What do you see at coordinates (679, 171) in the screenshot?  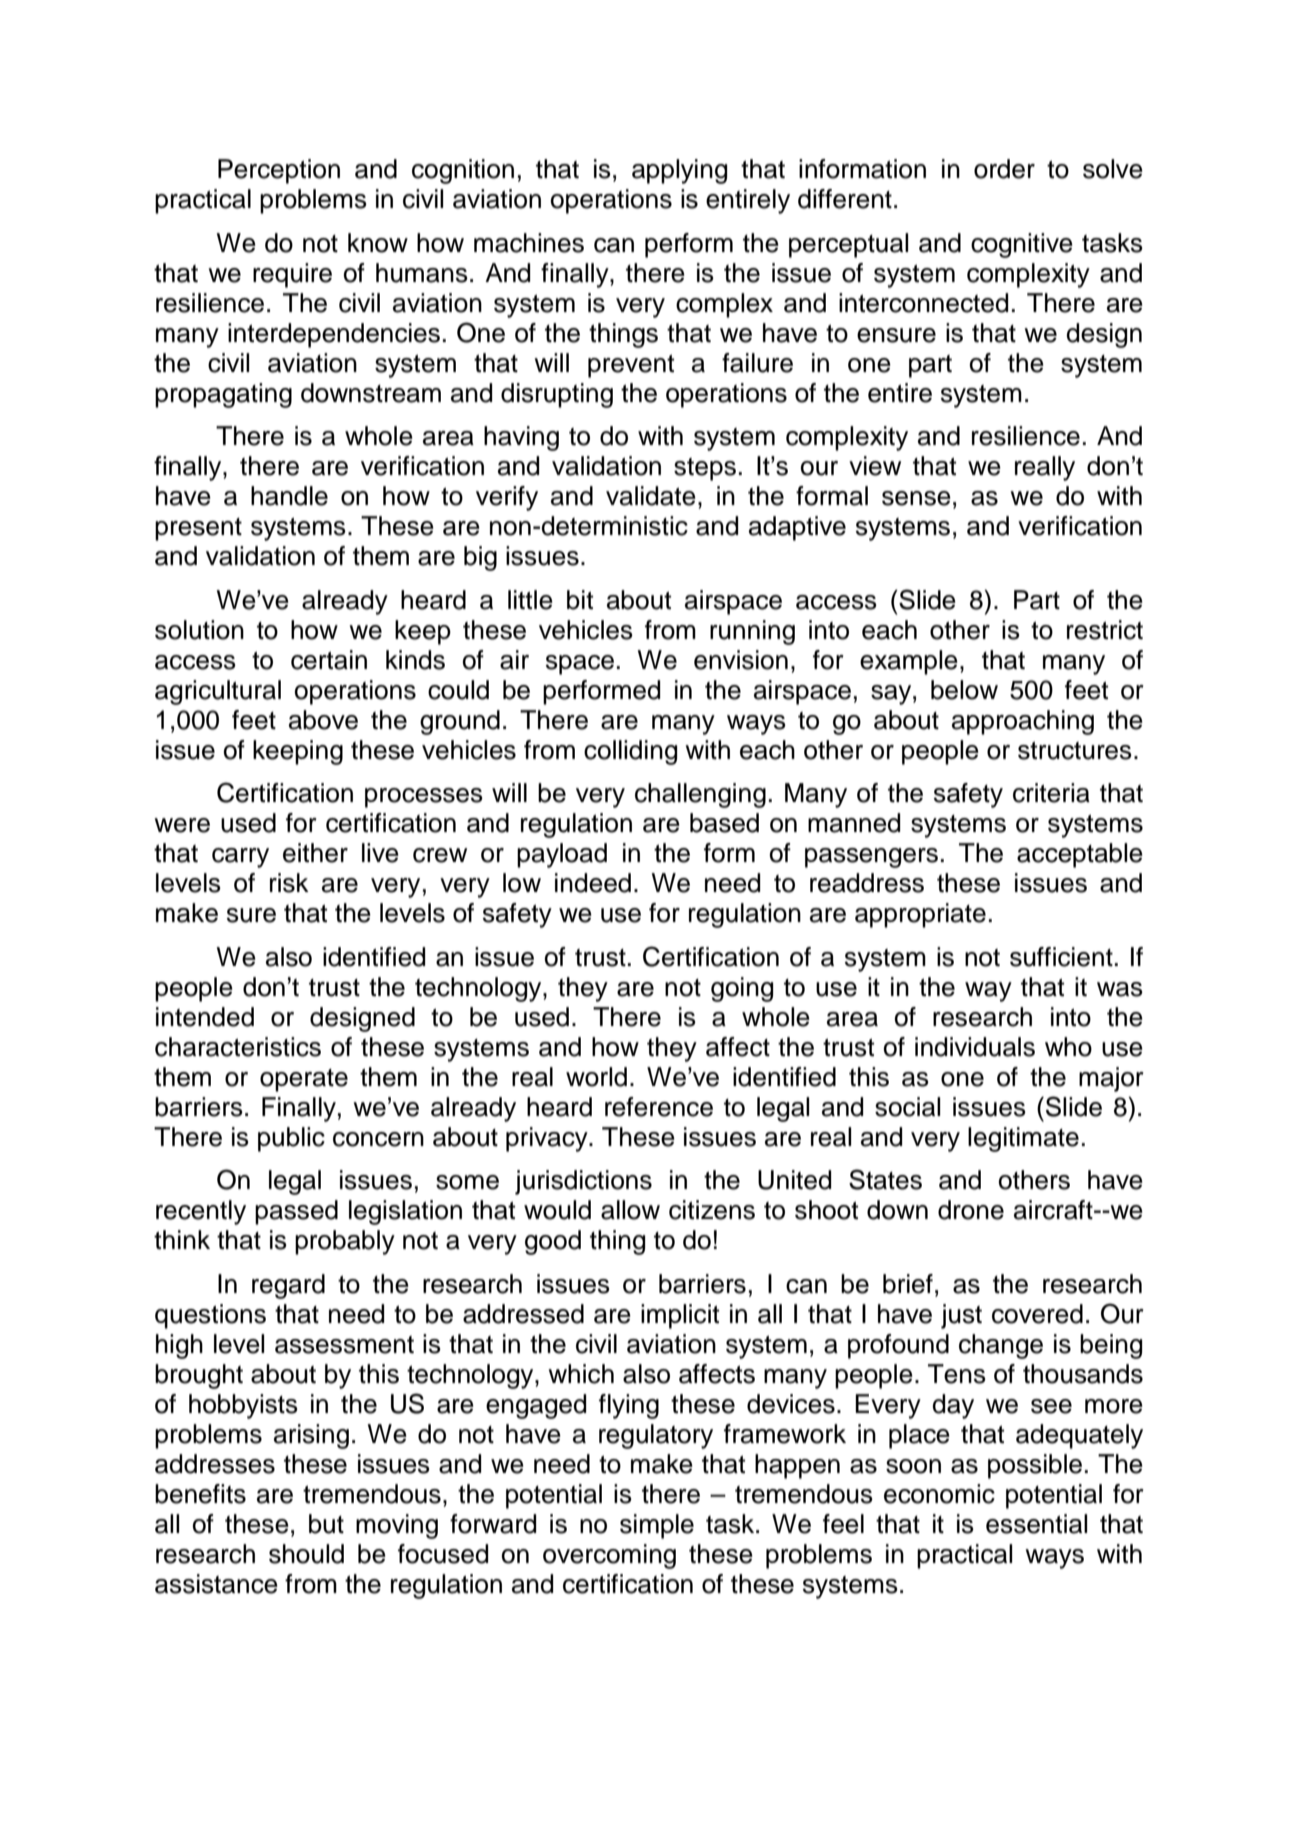 I see `applying` at bounding box center [679, 171].
